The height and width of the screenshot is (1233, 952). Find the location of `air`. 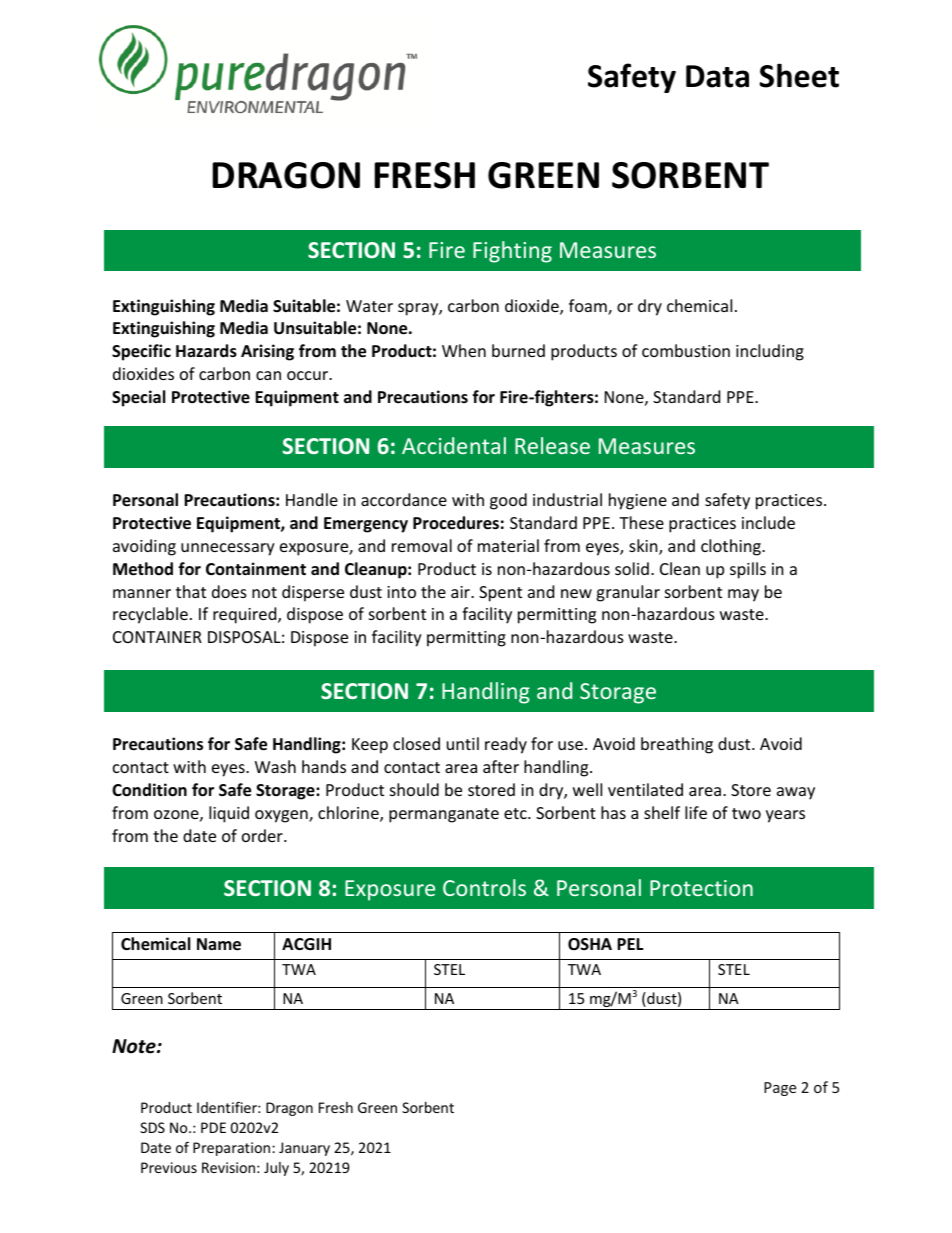

air is located at coordinates (461, 592).
